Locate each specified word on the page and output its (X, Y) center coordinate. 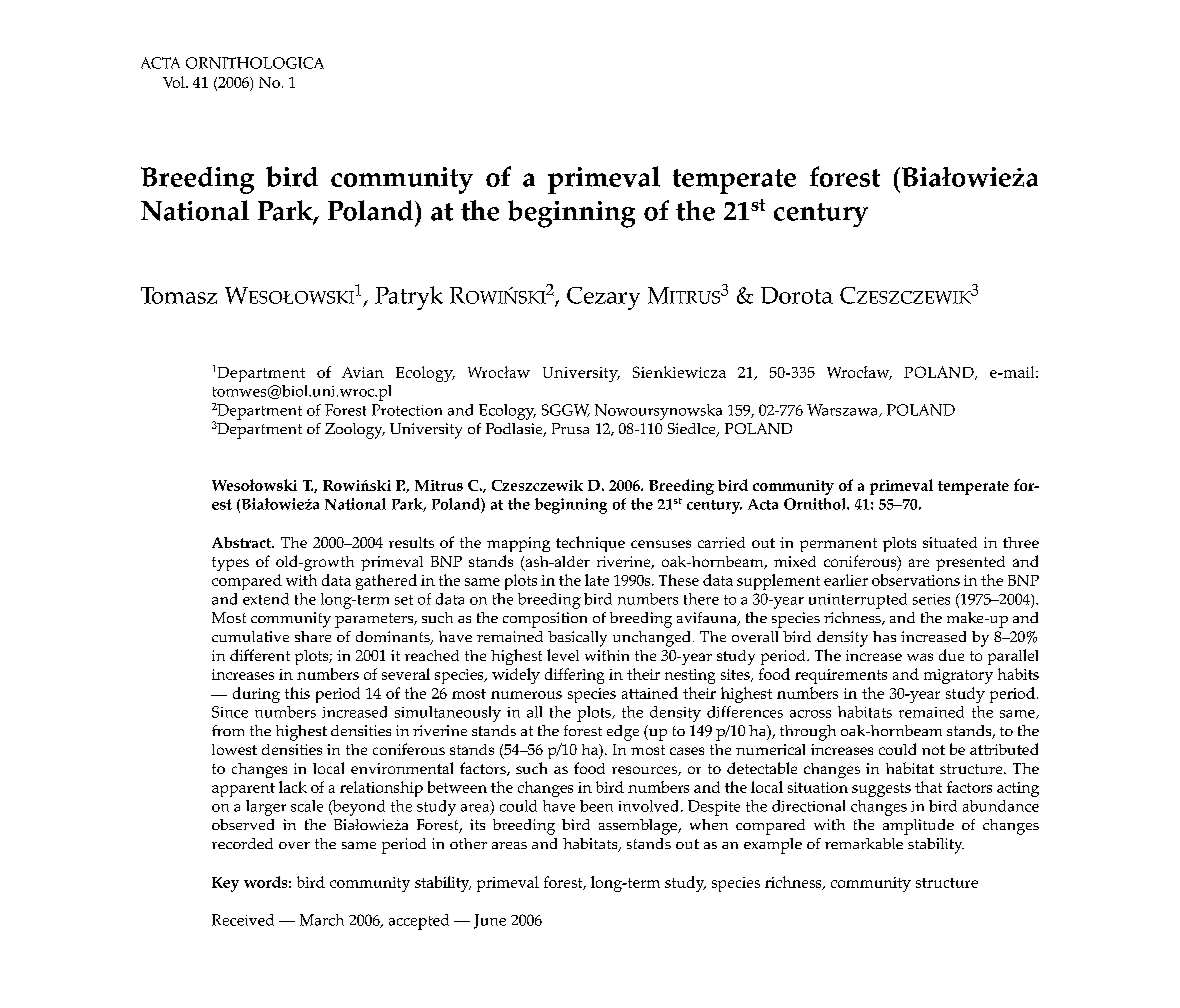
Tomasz (179, 295)
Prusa (570, 428)
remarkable (864, 843)
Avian (363, 372)
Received (243, 920)
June (490, 921)
